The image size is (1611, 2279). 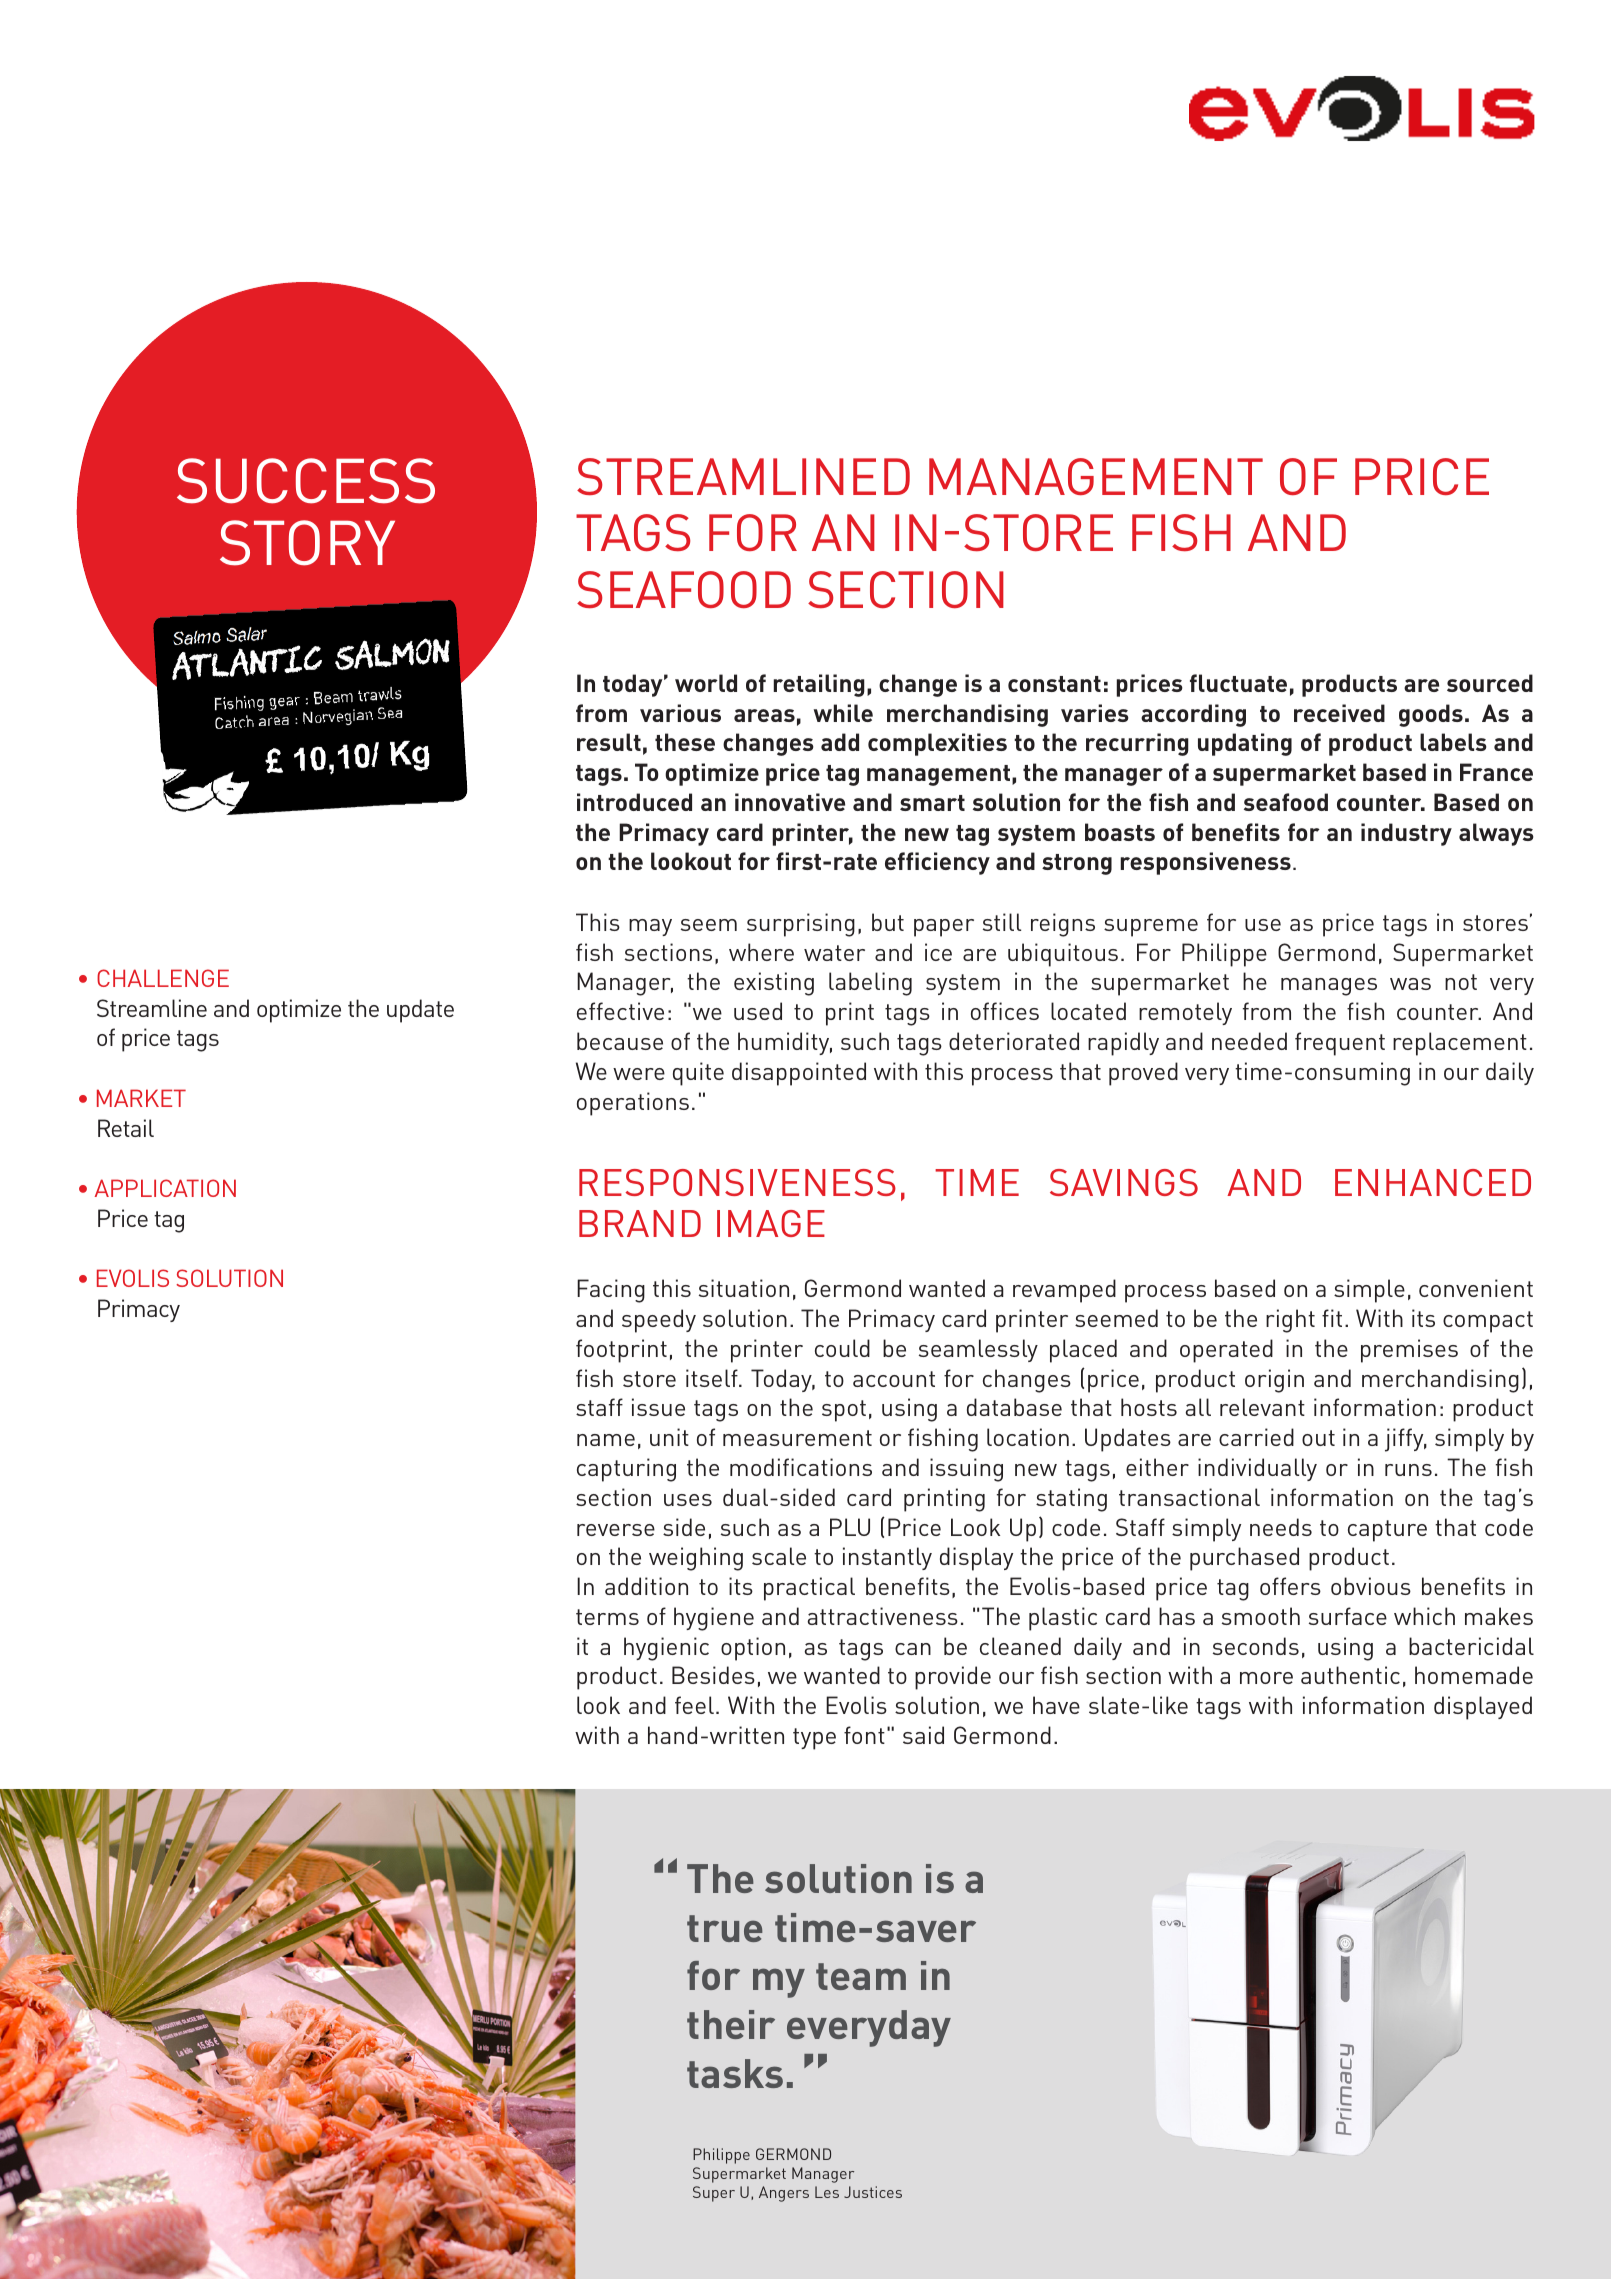 I want to click on STORY, so click(x=307, y=543).
